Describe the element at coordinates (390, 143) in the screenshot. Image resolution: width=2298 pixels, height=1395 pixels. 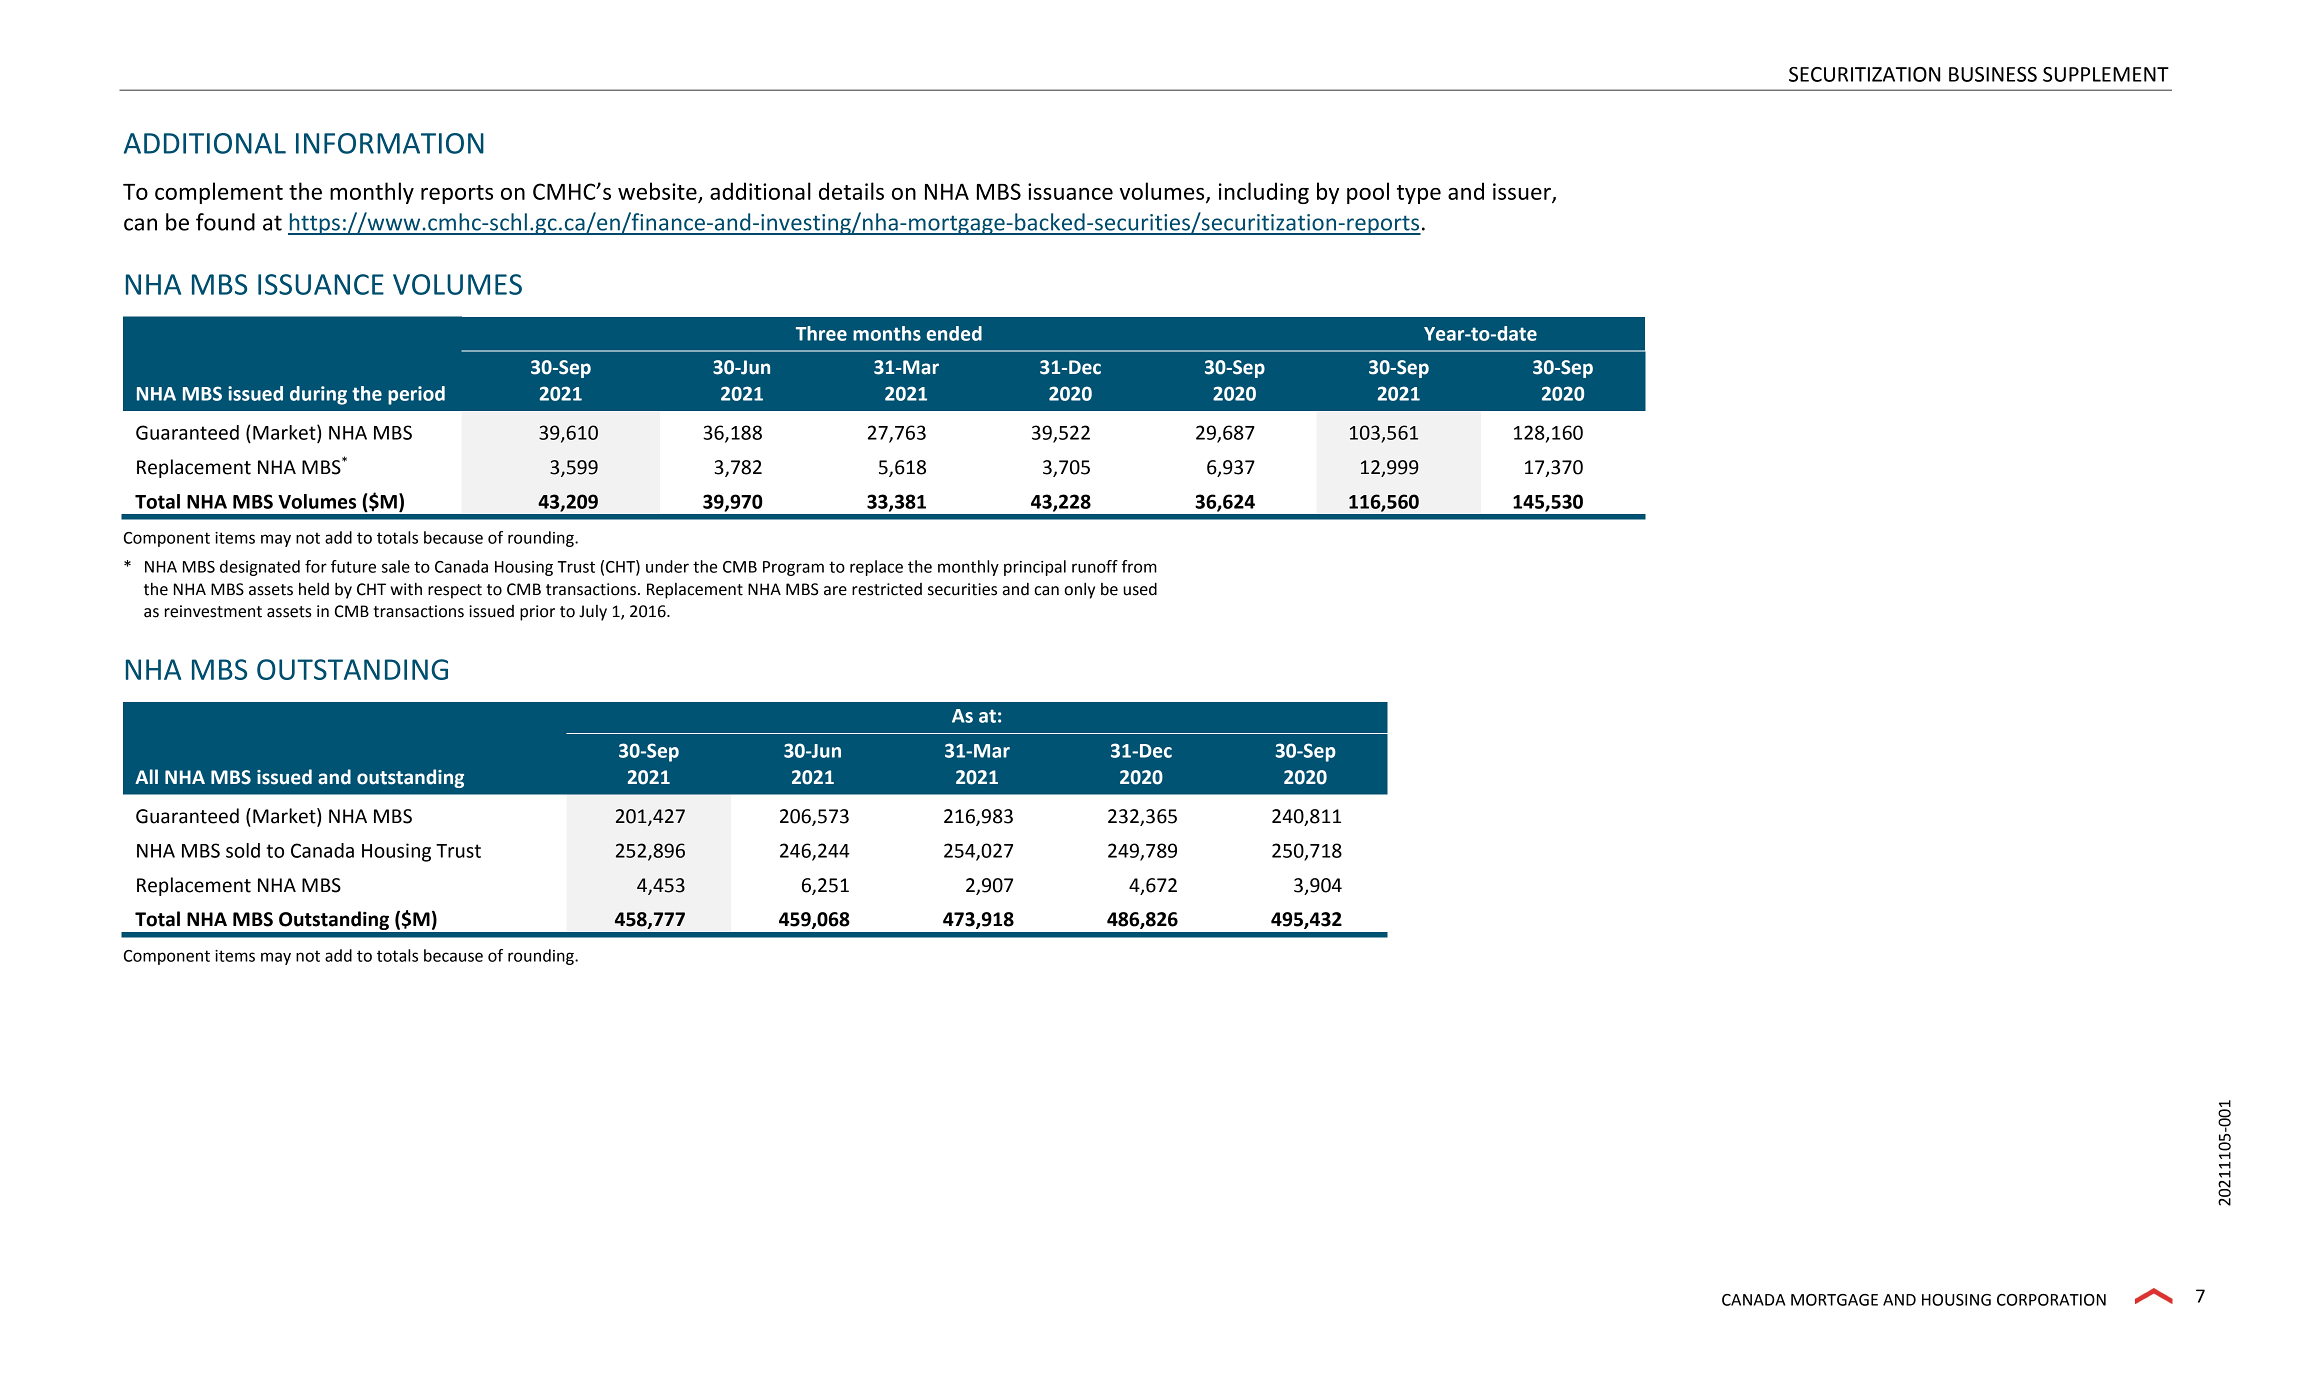
I see `INFORMATION` at that location.
